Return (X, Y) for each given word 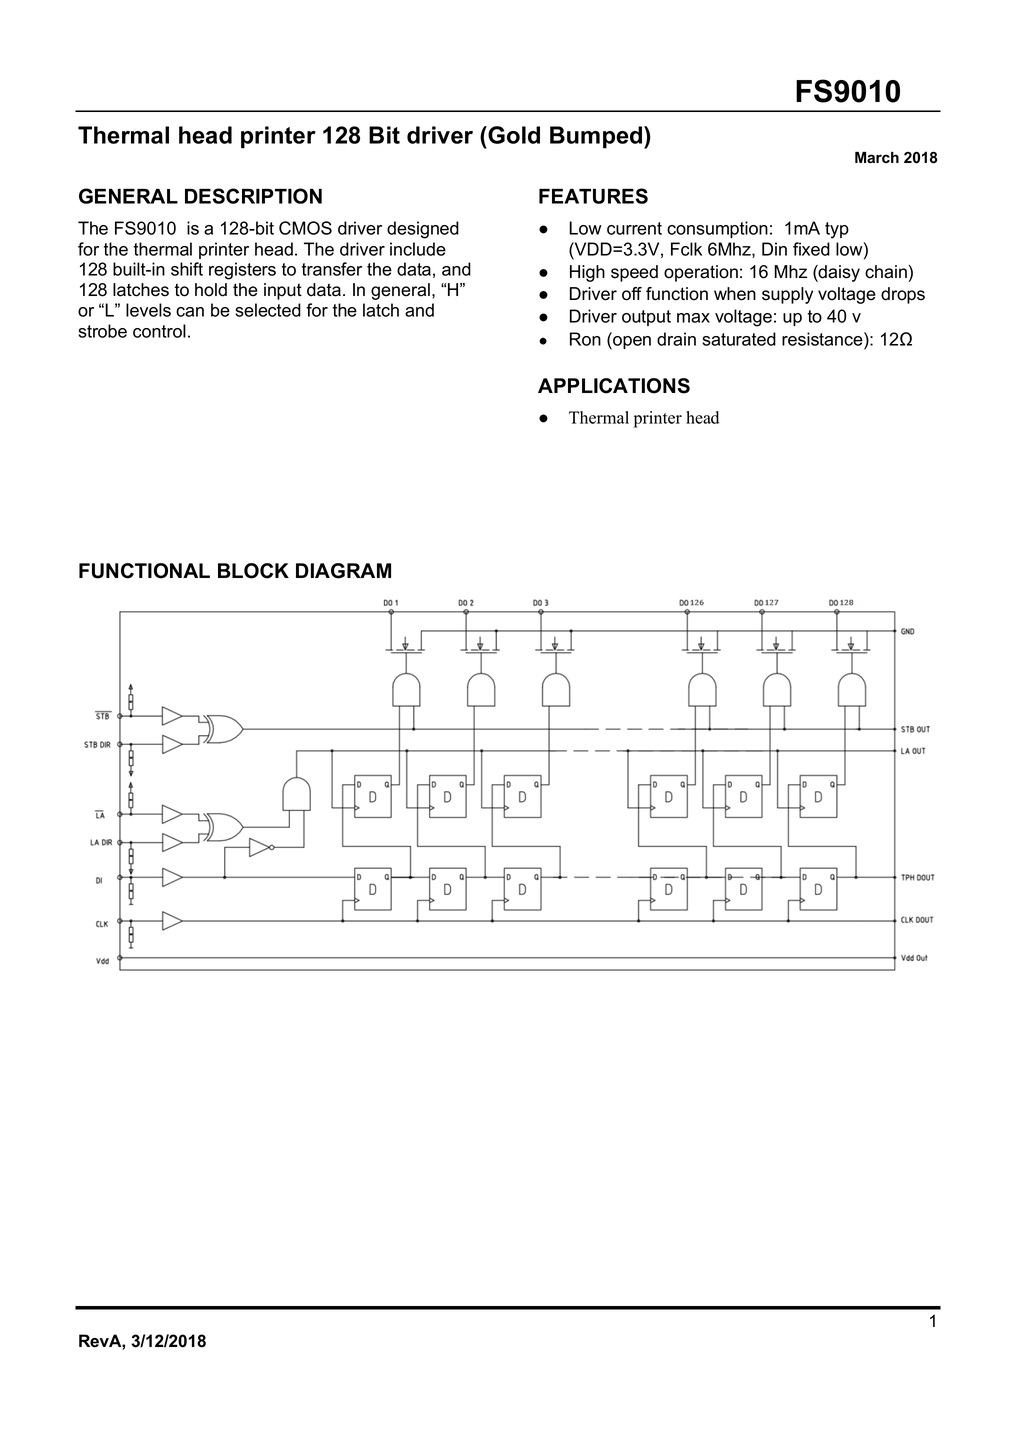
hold (211, 290)
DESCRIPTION (253, 196)
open (631, 343)
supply (787, 295)
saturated (739, 339)
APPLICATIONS (614, 386)
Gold (513, 135)
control (159, 331)
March (877, 157)
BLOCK (253, 571)
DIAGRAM (343, 571)
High (587, 273)
